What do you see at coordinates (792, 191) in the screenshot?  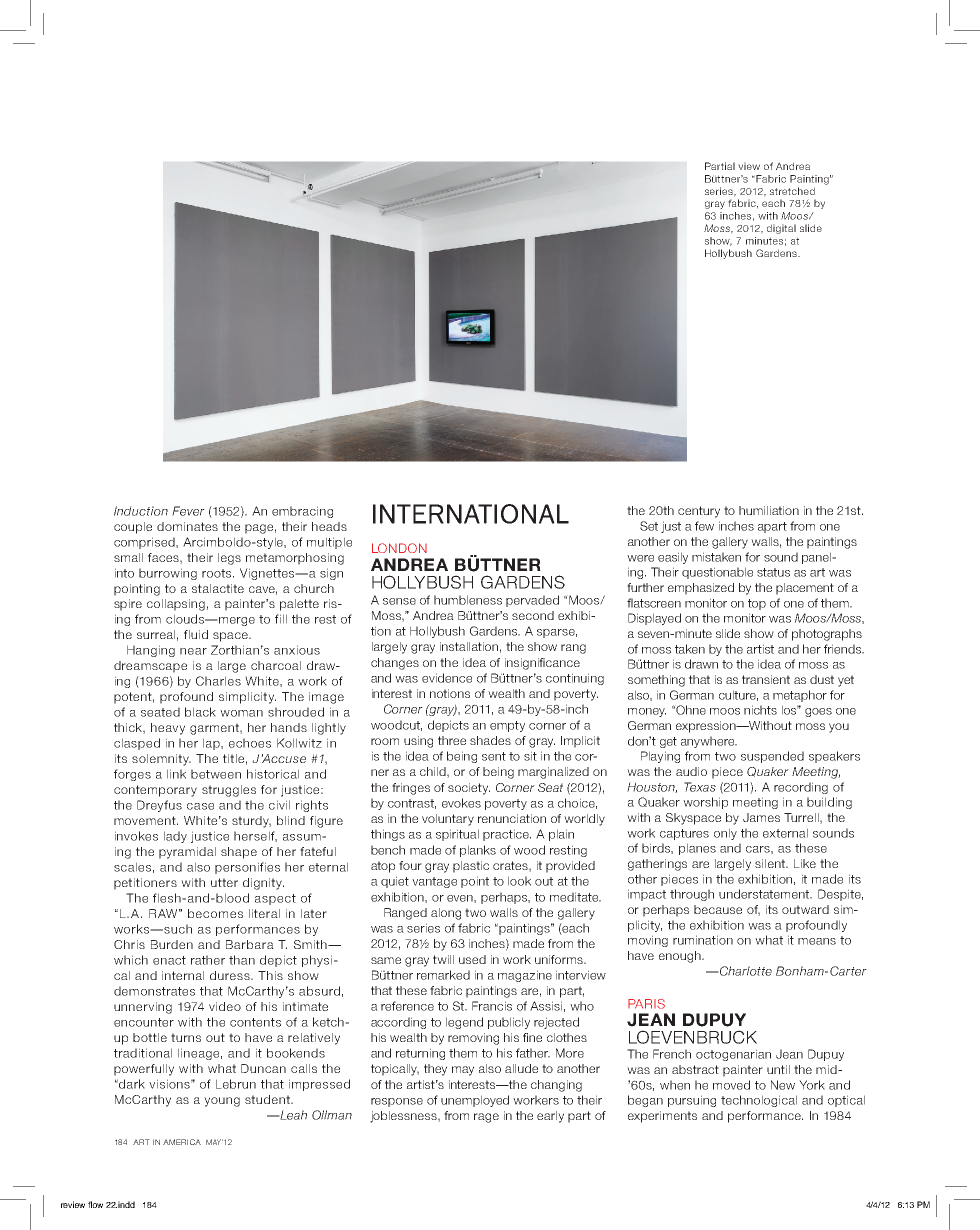 I see `stretched` at bounding box center [792, 191].
